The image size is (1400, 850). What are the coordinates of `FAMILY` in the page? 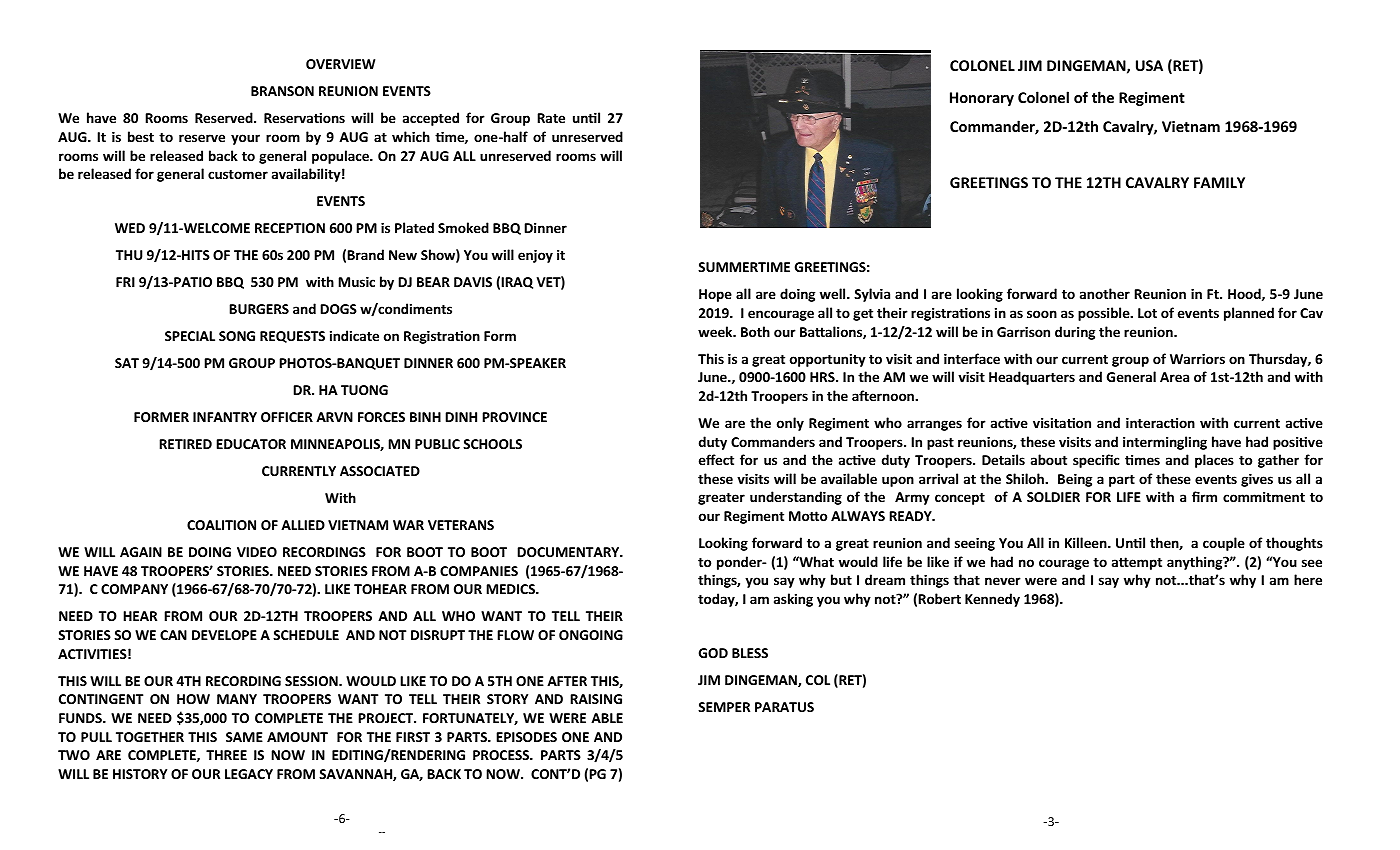 It's located at (1219, 182).
